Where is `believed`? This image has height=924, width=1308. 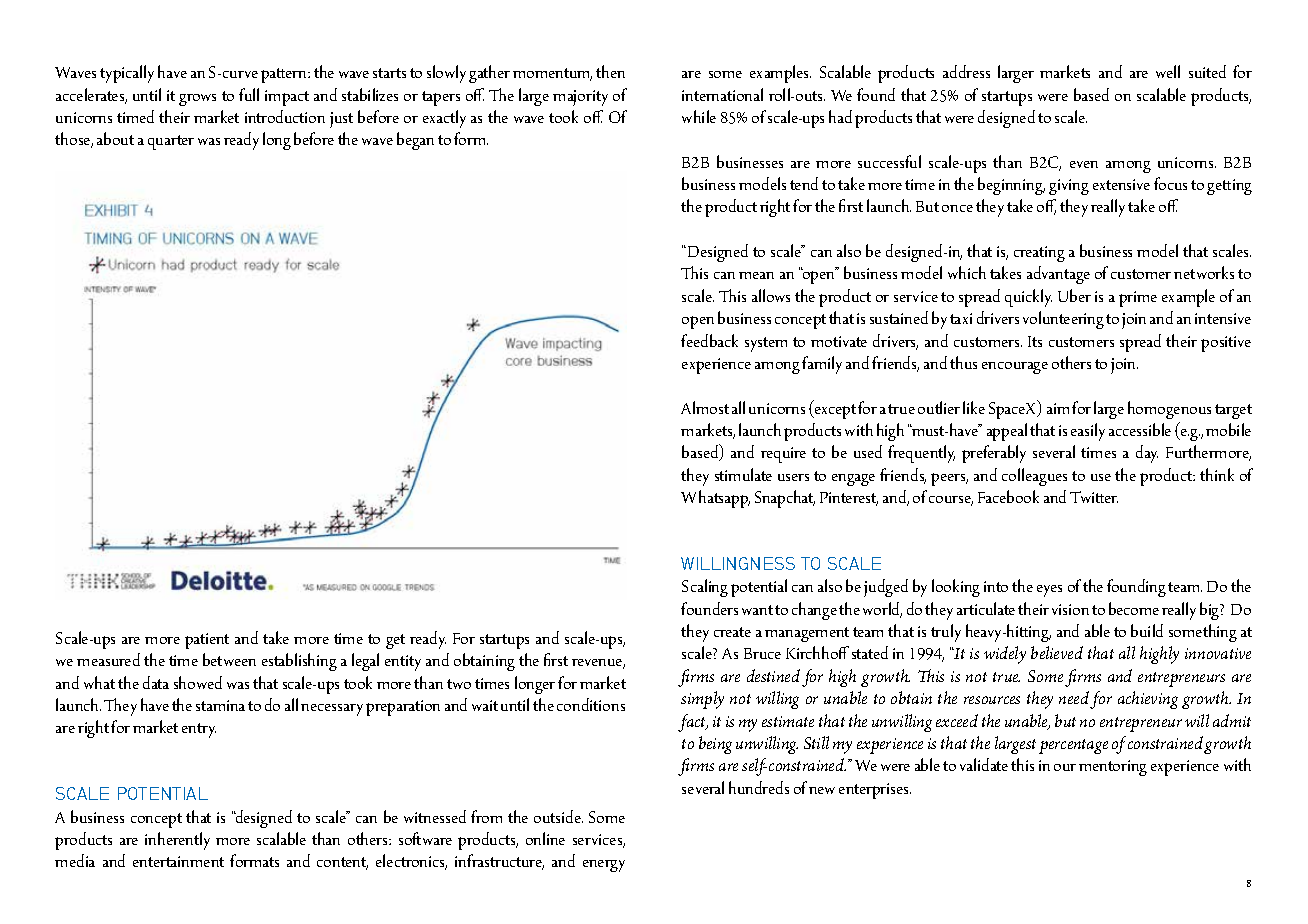 believed is located at coordinates (1057, 652).
